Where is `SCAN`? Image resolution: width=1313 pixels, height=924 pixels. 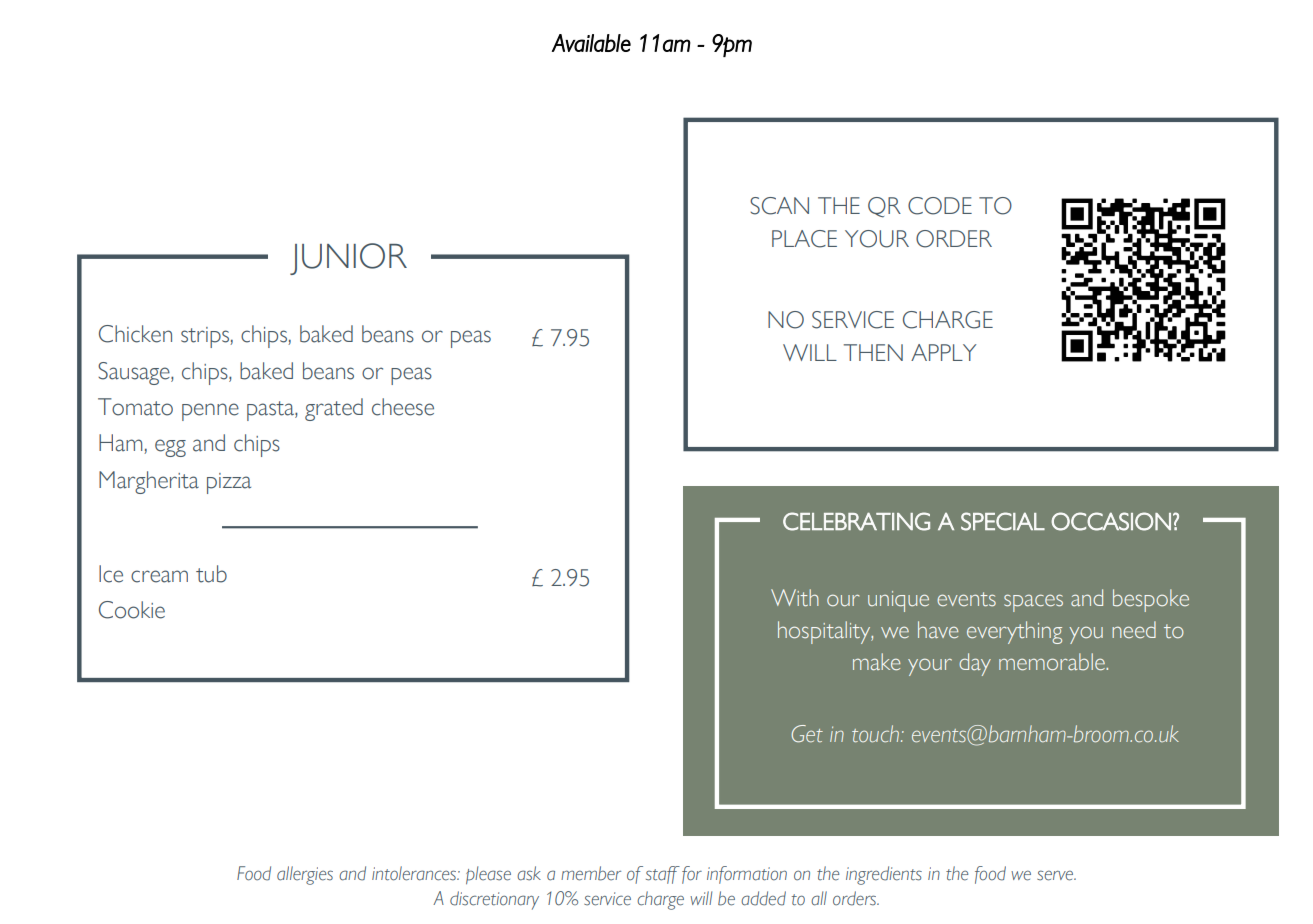 SCAN is located at coordinates (779, 206).
